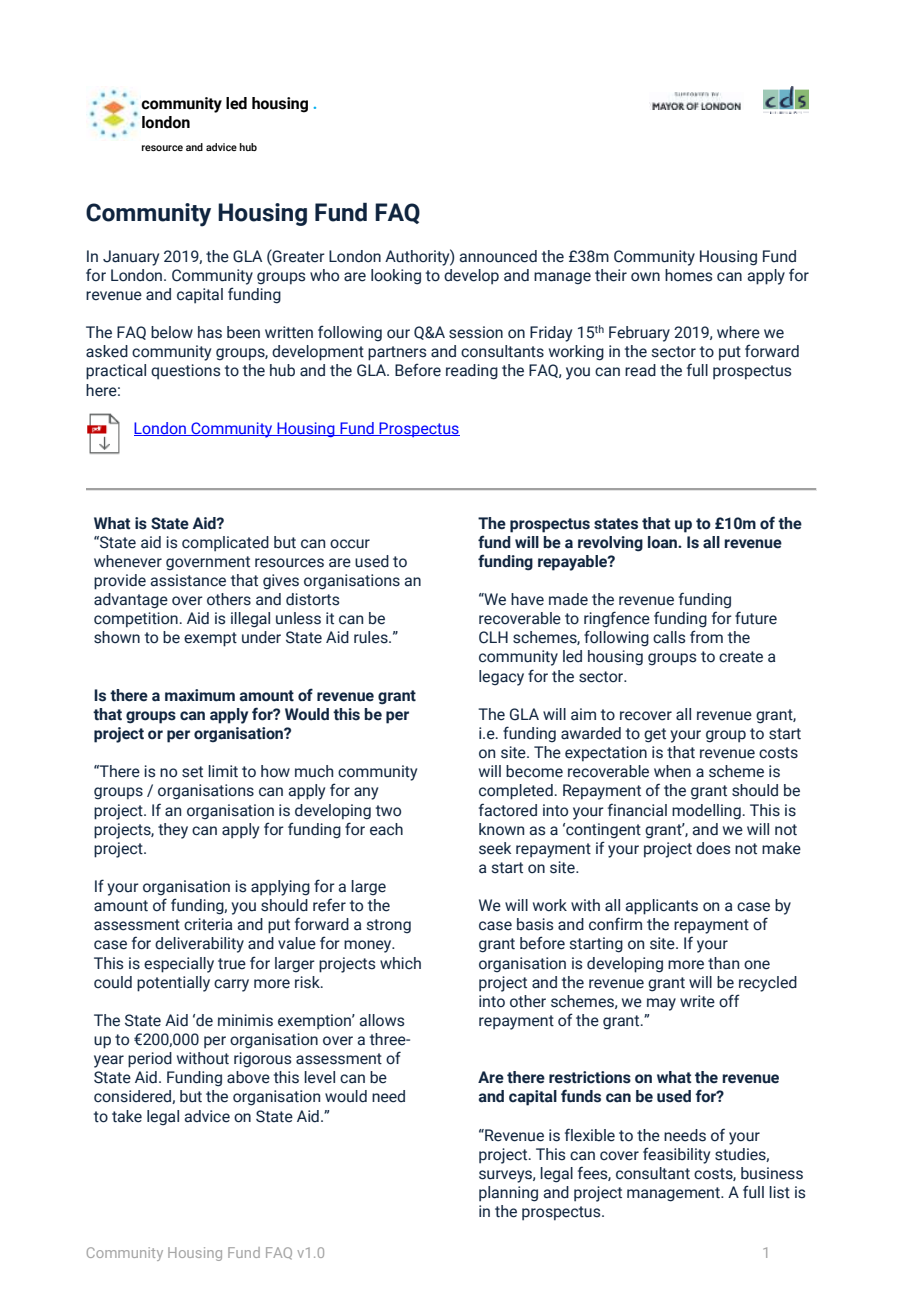 The height and width of the image is (1316, 903). I want to click on than, so click(723, 963).
